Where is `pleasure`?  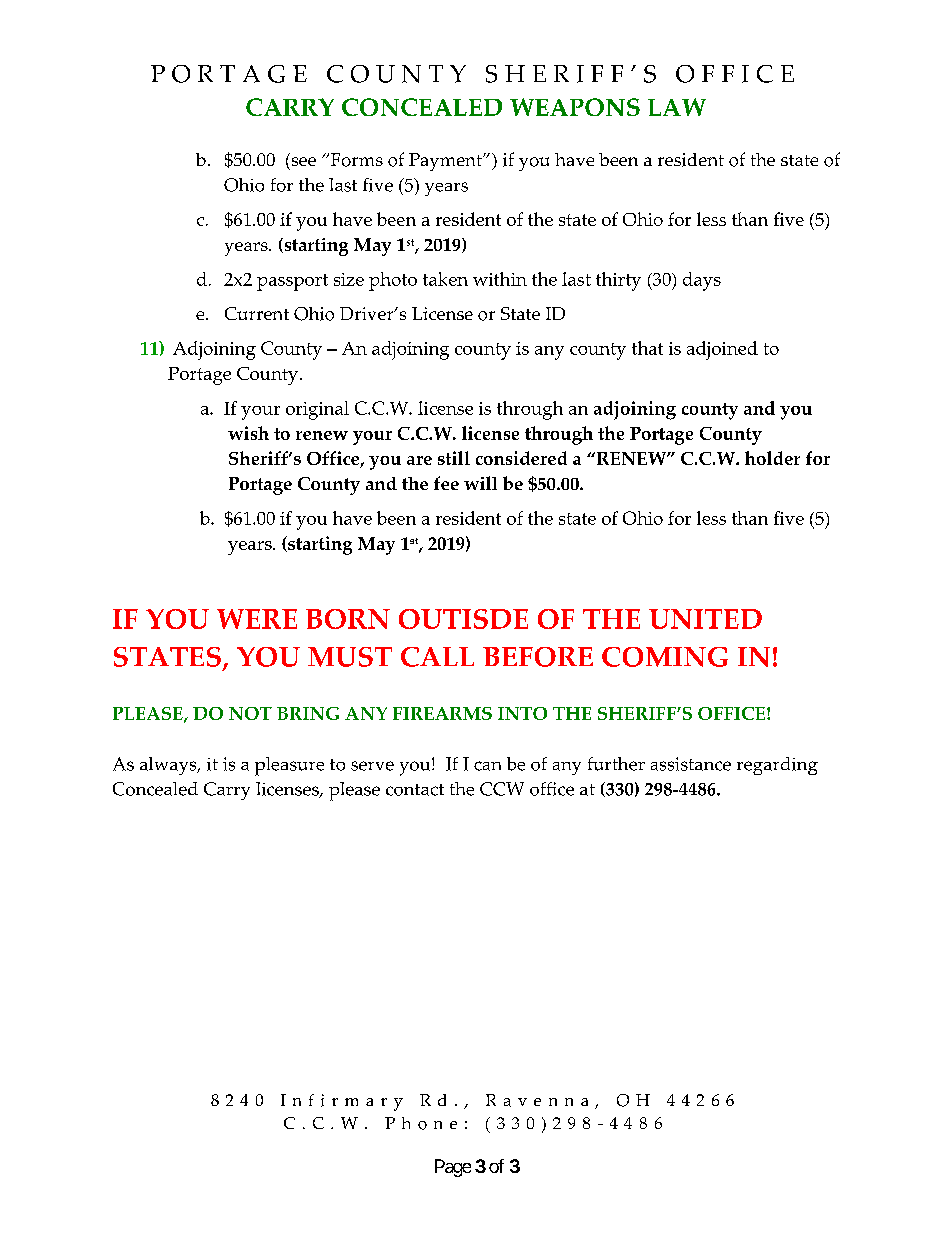
pleasure is located at coordinates (289, 766).
